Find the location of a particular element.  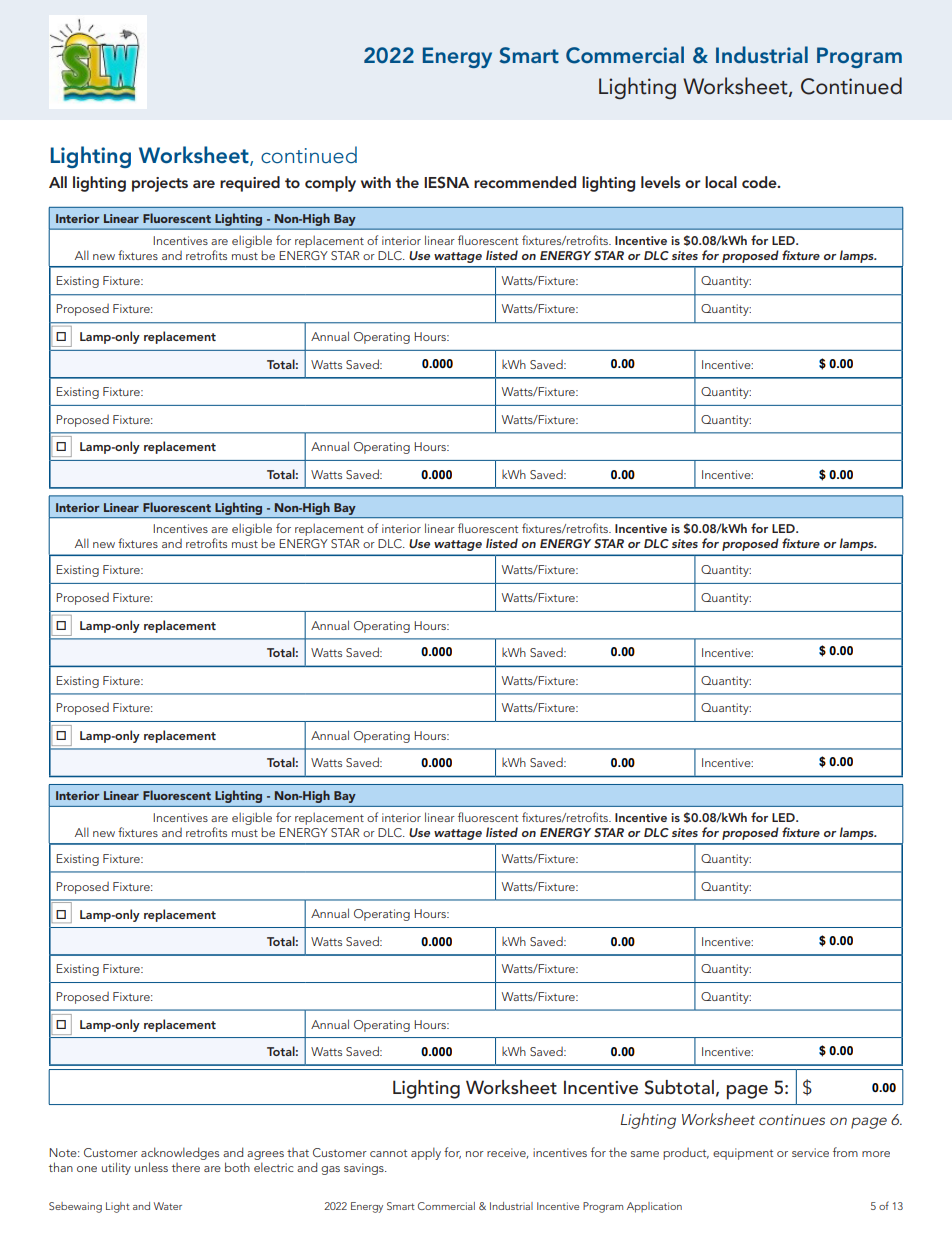

service is located at coordinates (810, 1152).
